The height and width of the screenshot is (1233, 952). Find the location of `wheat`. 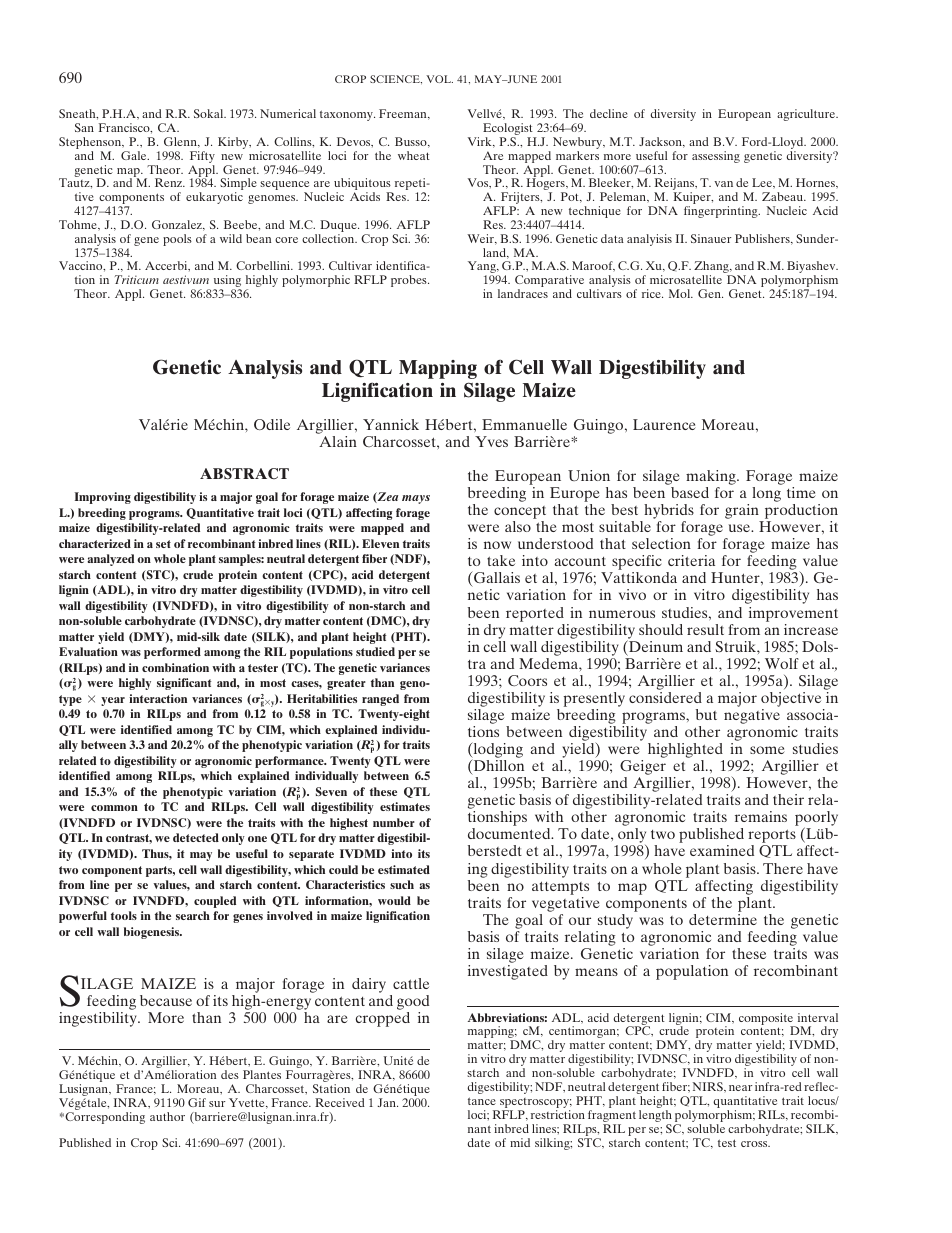

wheat is located at coordinates (414, 155).
